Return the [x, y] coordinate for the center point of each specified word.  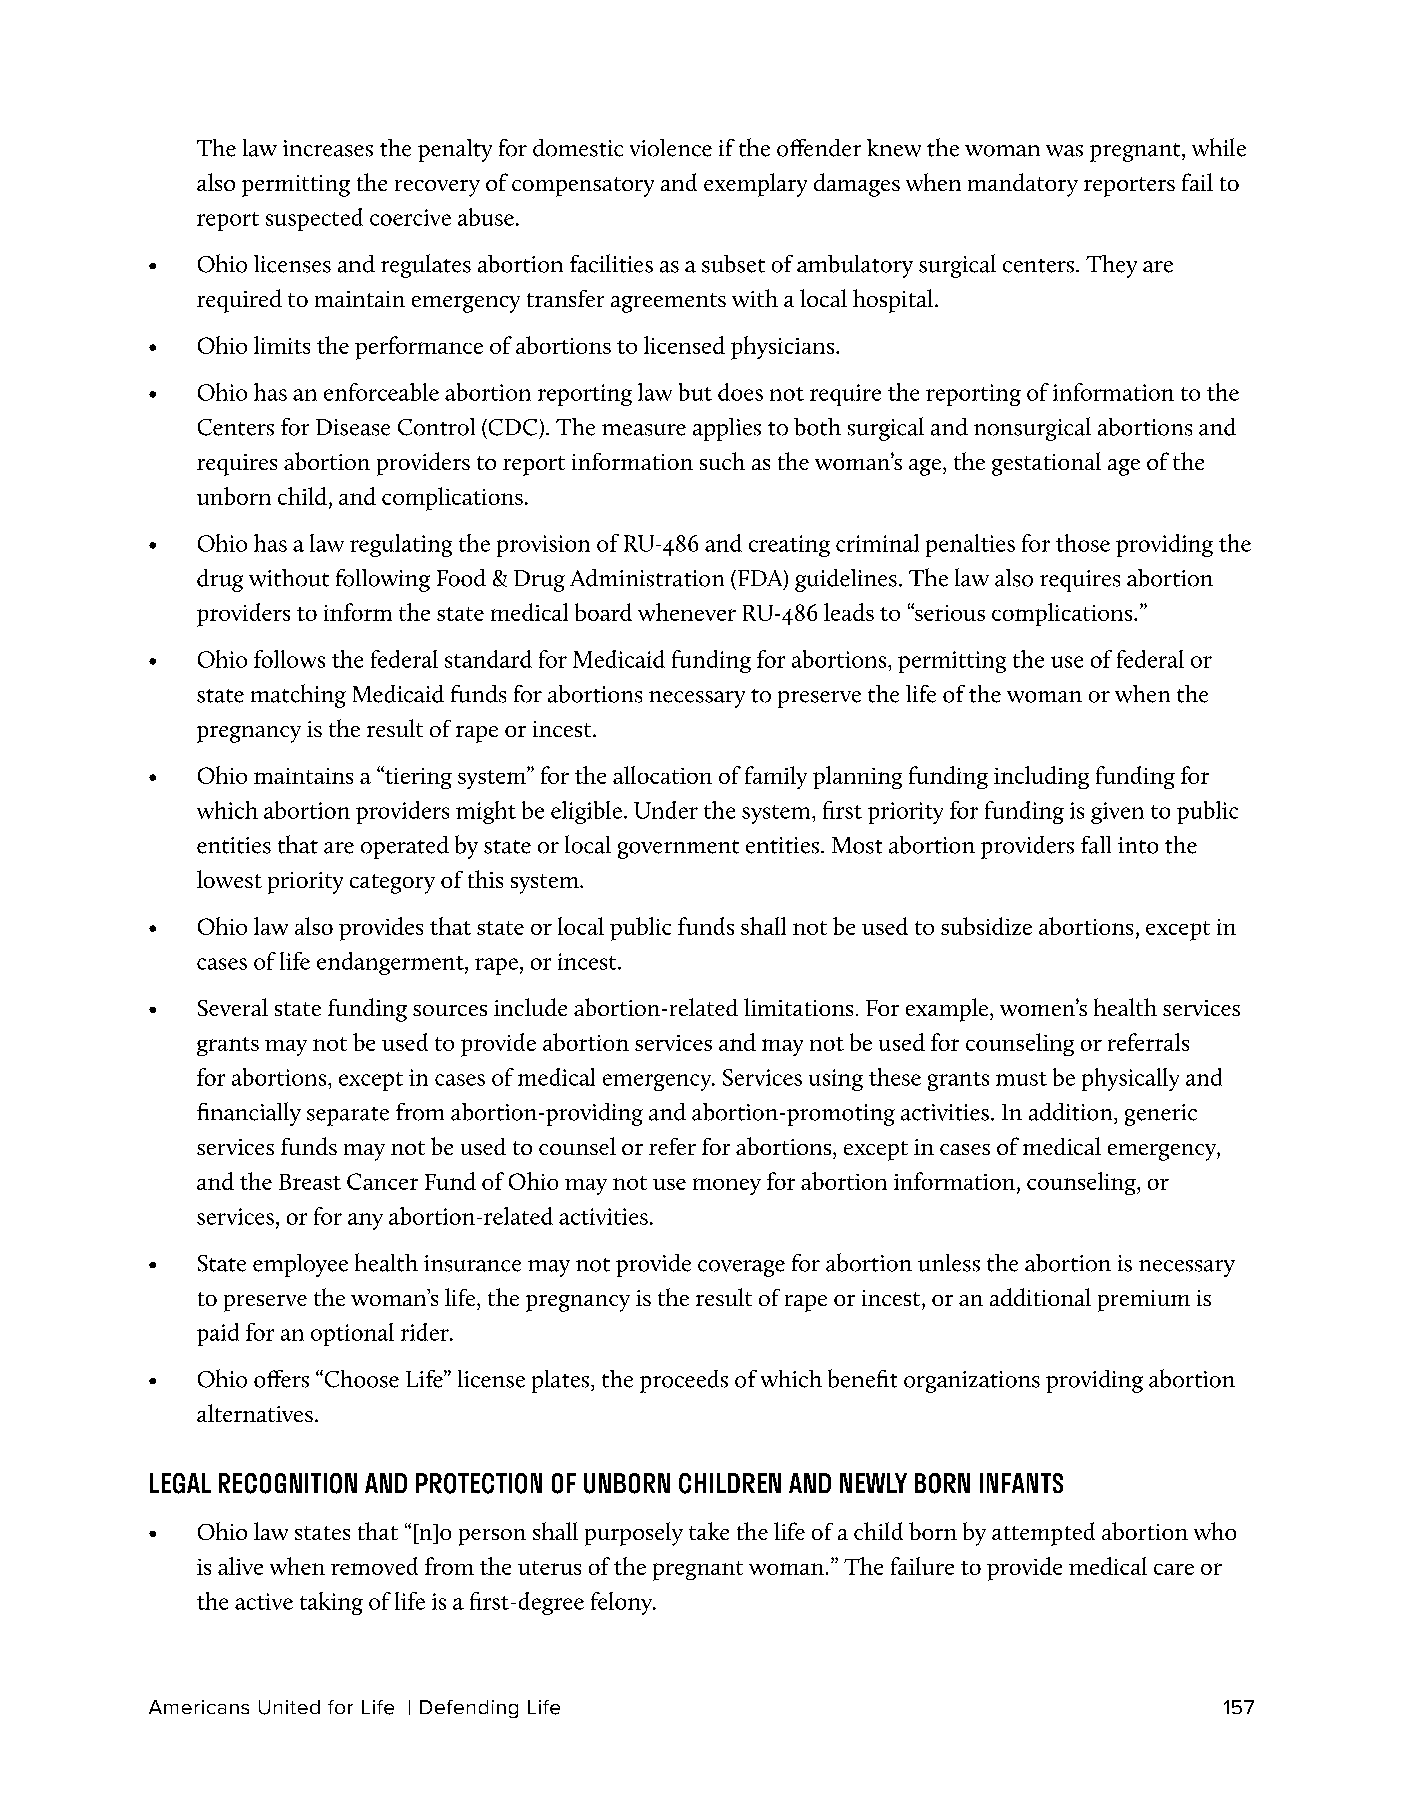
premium [1144, 1301]
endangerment [391, 963]
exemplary [755, 185]
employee [300, 1265]
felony [622, 1603]
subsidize [986, 926]
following [383, 580]
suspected [314, 219]
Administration [647, 578]
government [678, 849]
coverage [741, 1268]
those [1083, 543]
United [289, 1707]
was [1064, 151]
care [1174, 1569]
